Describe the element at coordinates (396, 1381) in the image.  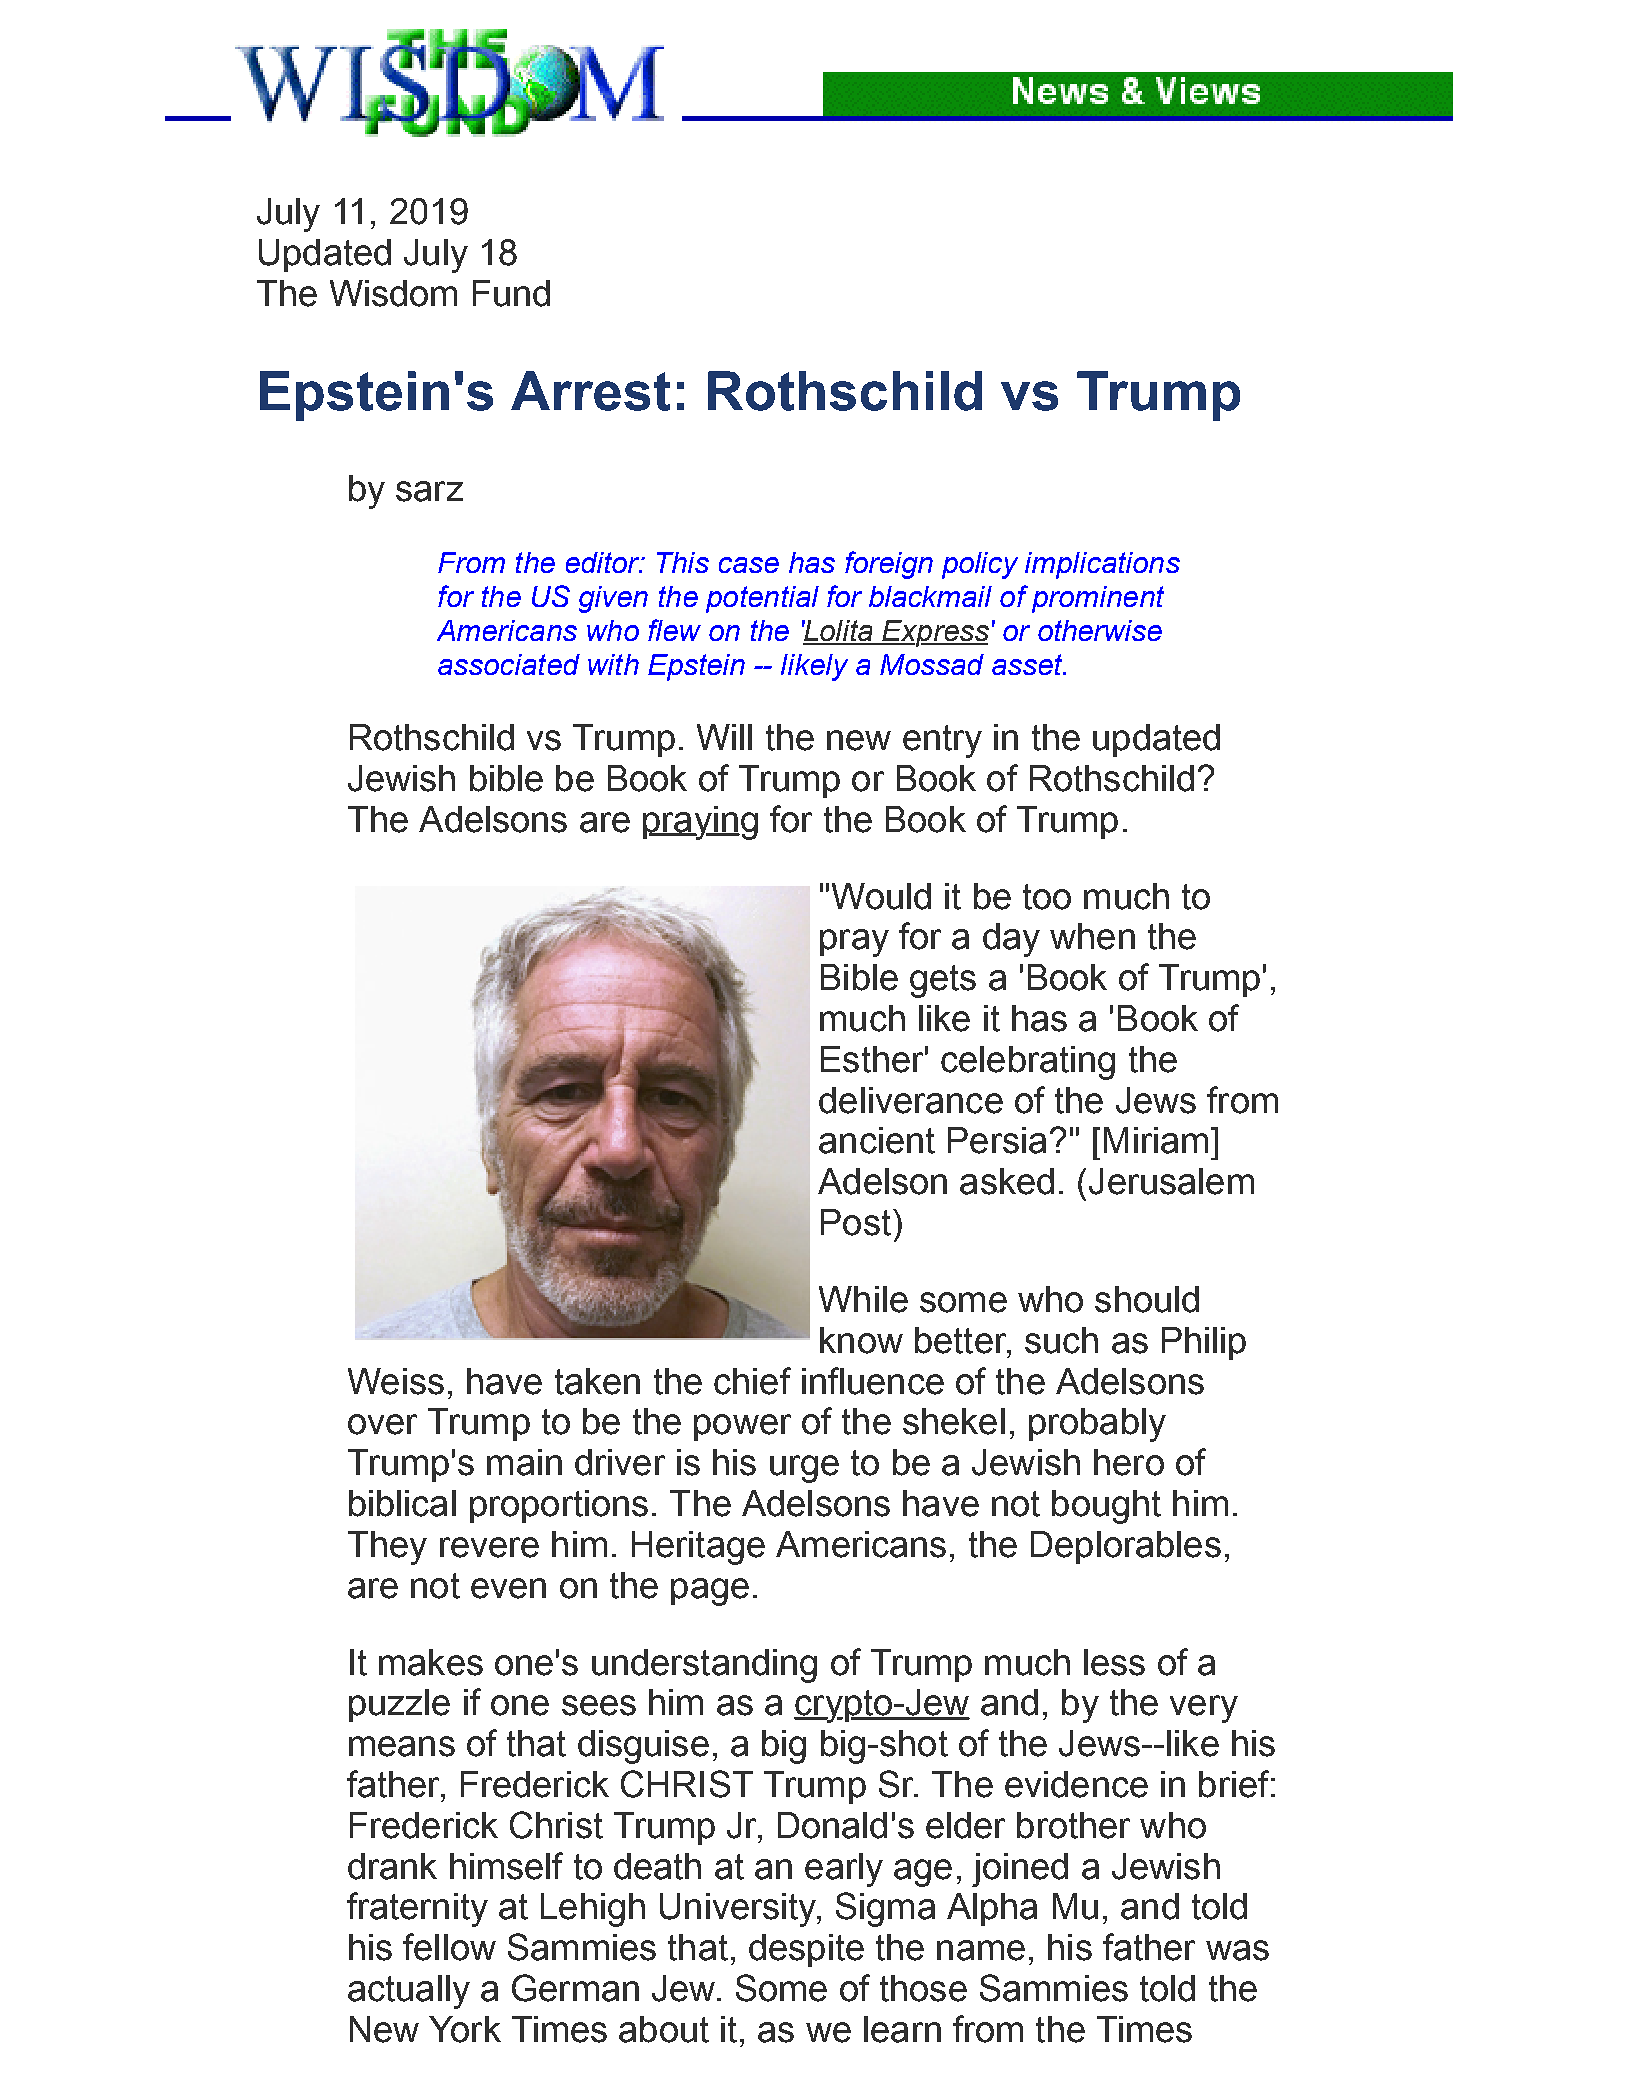
I see `Weiss` at that location.
